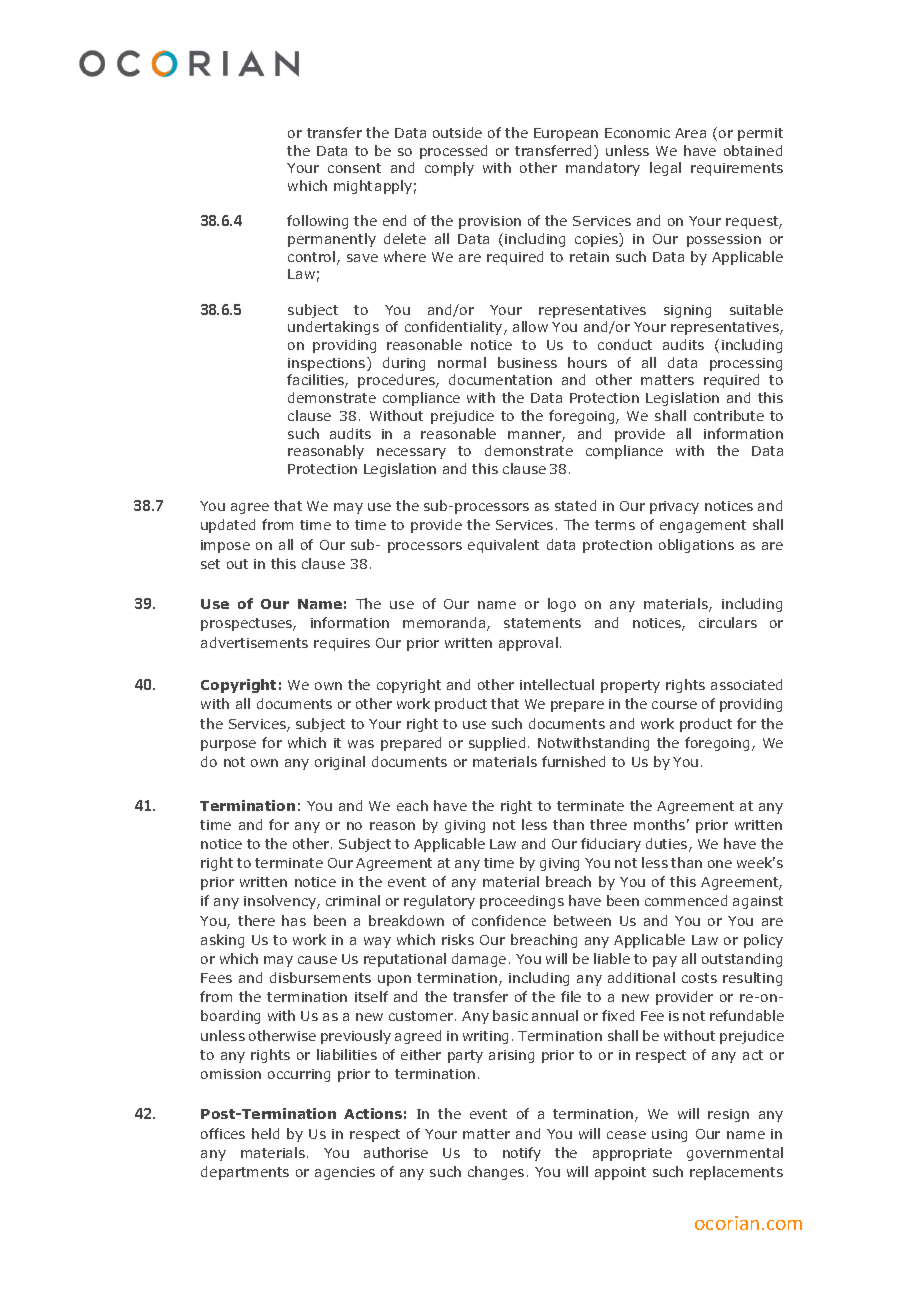 Image resolution: width=924 pixels, height=1307 pixels. What do you see at coordinates (528, 644) in the document?
I see `approval` at bounding box center [528, 644].
